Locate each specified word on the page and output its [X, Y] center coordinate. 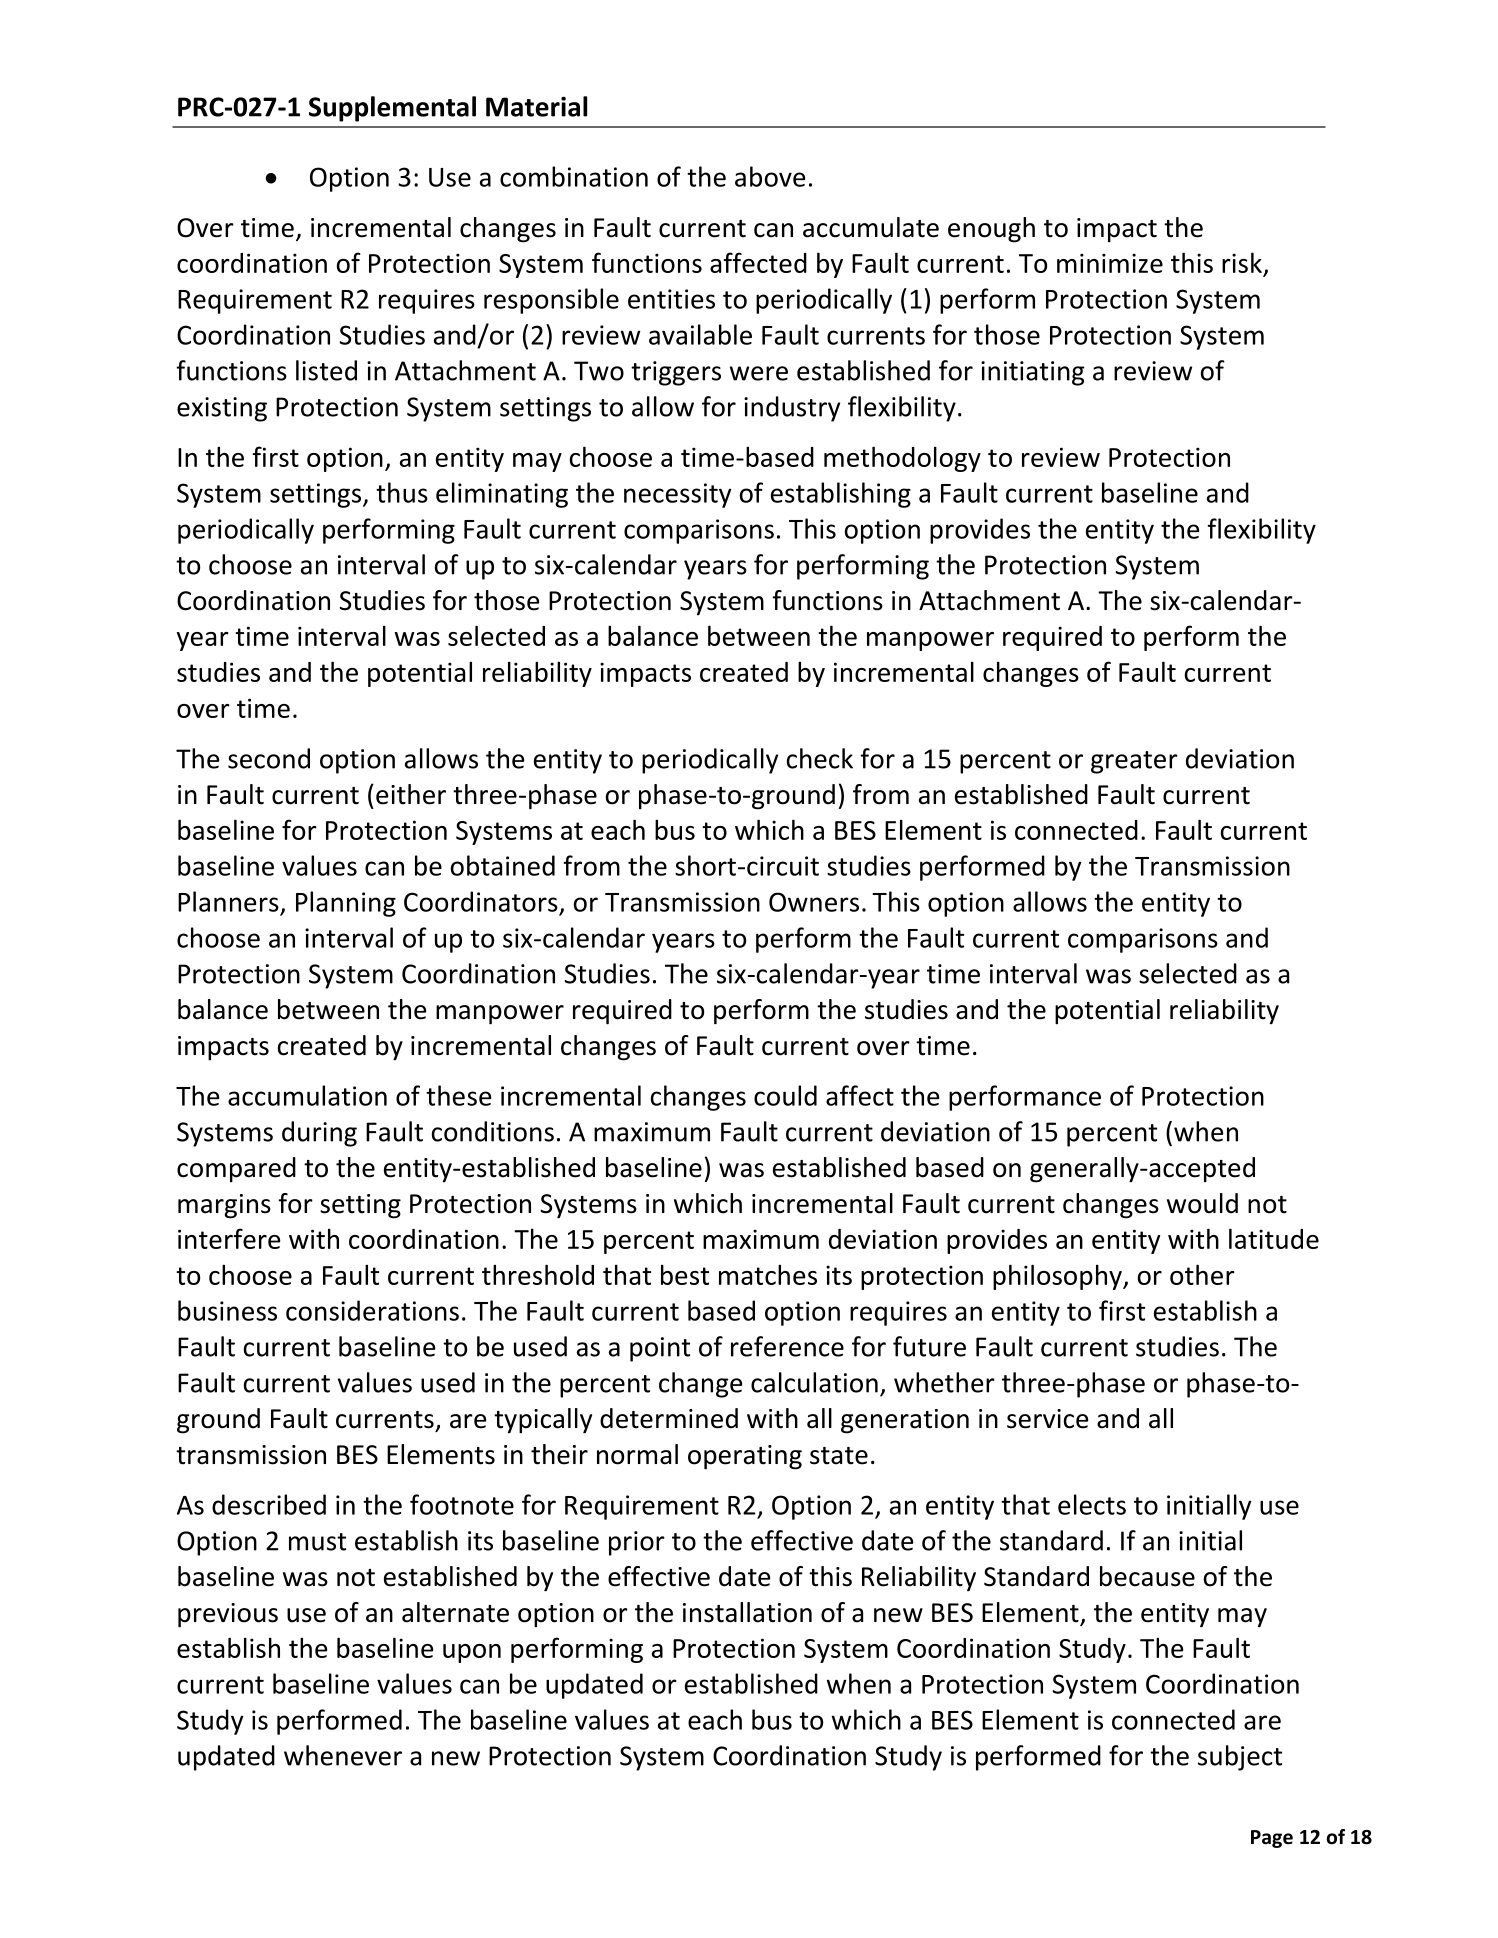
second [269, 758]
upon [472, 1653]
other [1202, 1274]
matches [768, 1275]
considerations [372, 1310]
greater [1134, 762]
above [770, 176]
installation [747, 1612]
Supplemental [392, 109]
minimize [1110, 263]
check [820, 758]
